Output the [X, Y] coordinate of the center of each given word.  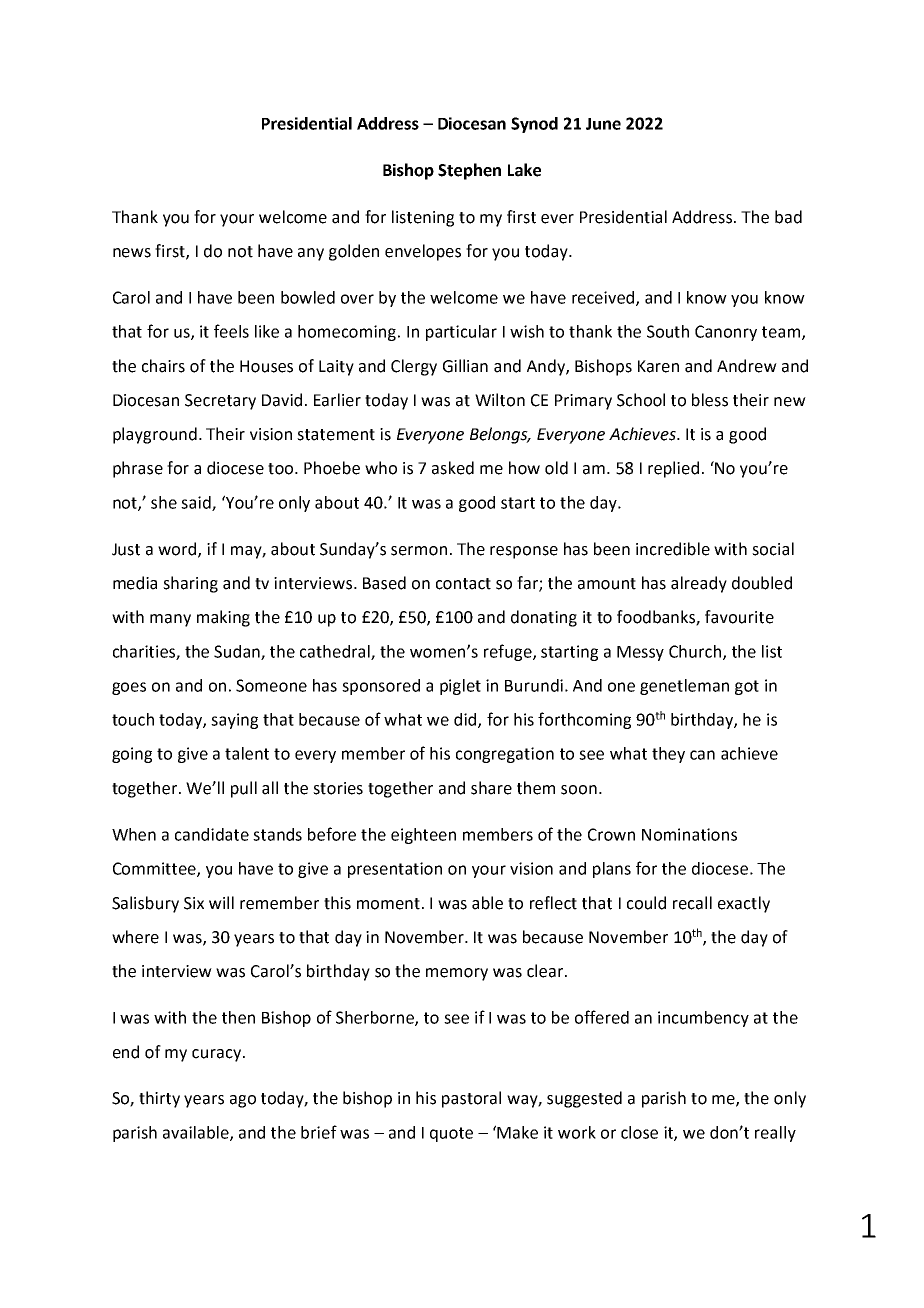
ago [243, 1101]
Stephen [469, 171]
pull [244, 789]
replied [673, 469]
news [132, 253]
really [775, 1134]
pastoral [471, 1099]
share [491, 788]
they [668, 755]
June [603, 124]
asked [453, 468]
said [197, 503]
